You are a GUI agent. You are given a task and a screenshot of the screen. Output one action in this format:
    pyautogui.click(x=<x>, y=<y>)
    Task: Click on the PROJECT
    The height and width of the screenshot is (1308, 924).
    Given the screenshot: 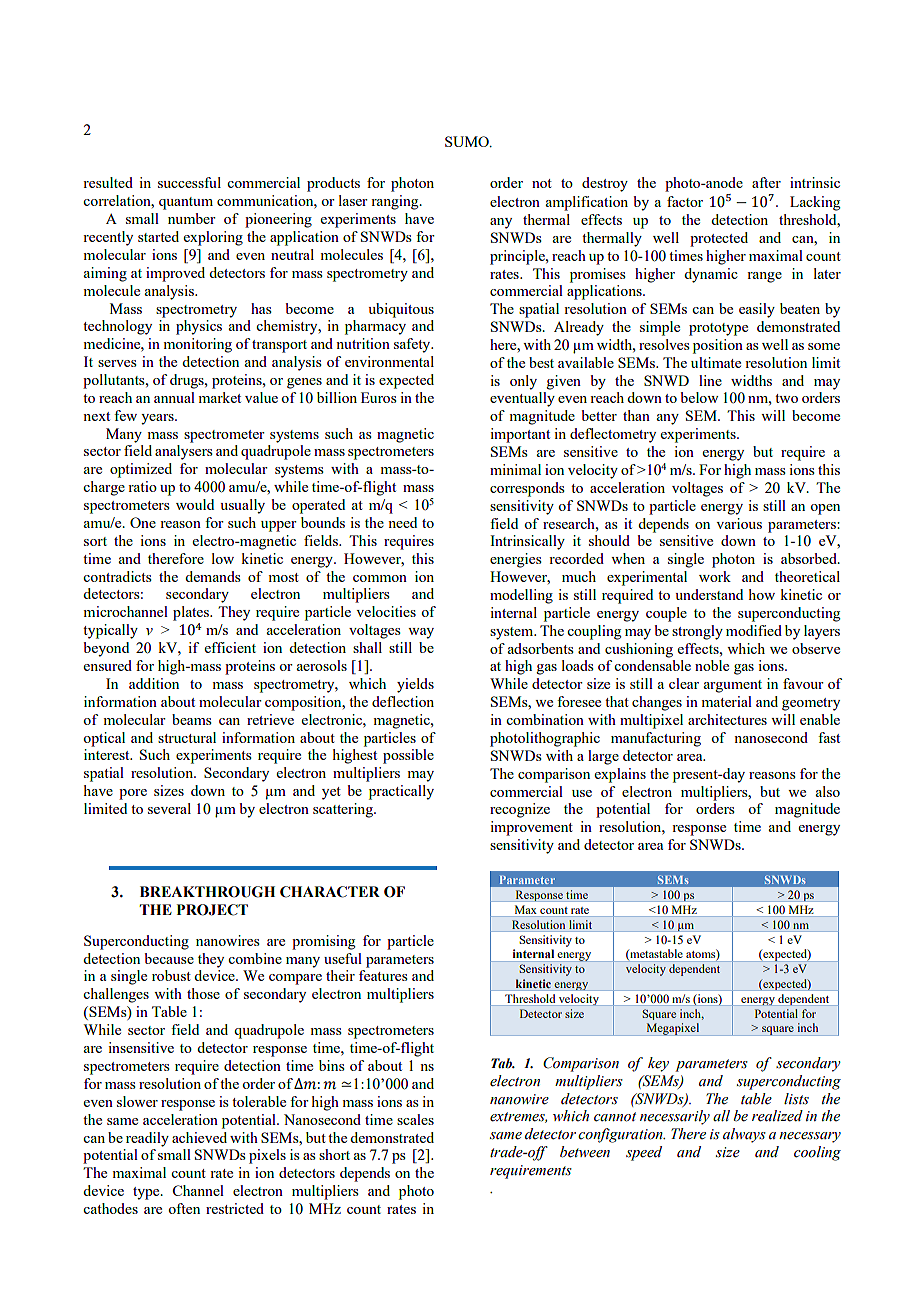 What is the action you would take?
    pyautogui.click(x=212, y=910)
